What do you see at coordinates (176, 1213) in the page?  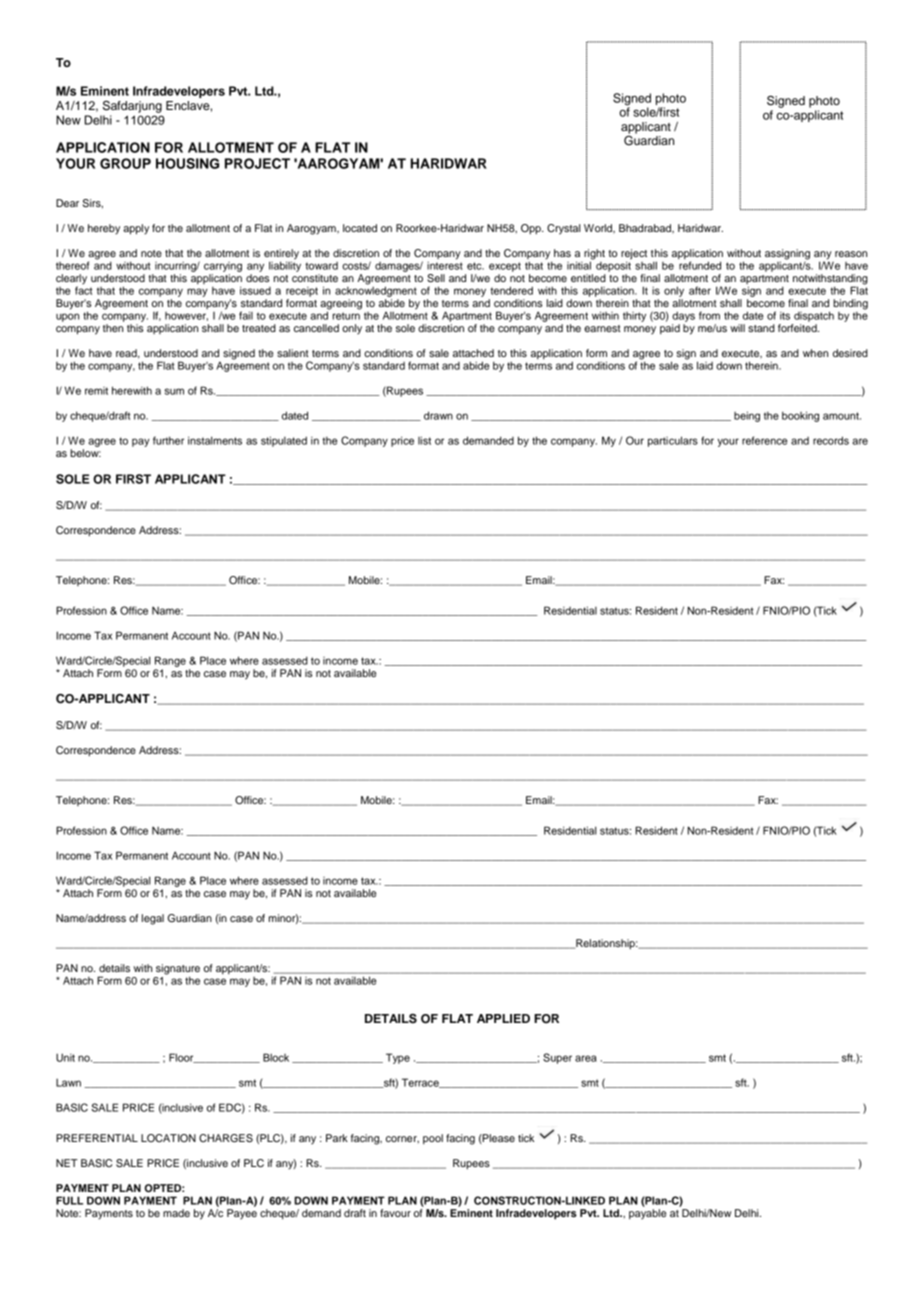 I see `made` at bounding box center [176, 1213].
